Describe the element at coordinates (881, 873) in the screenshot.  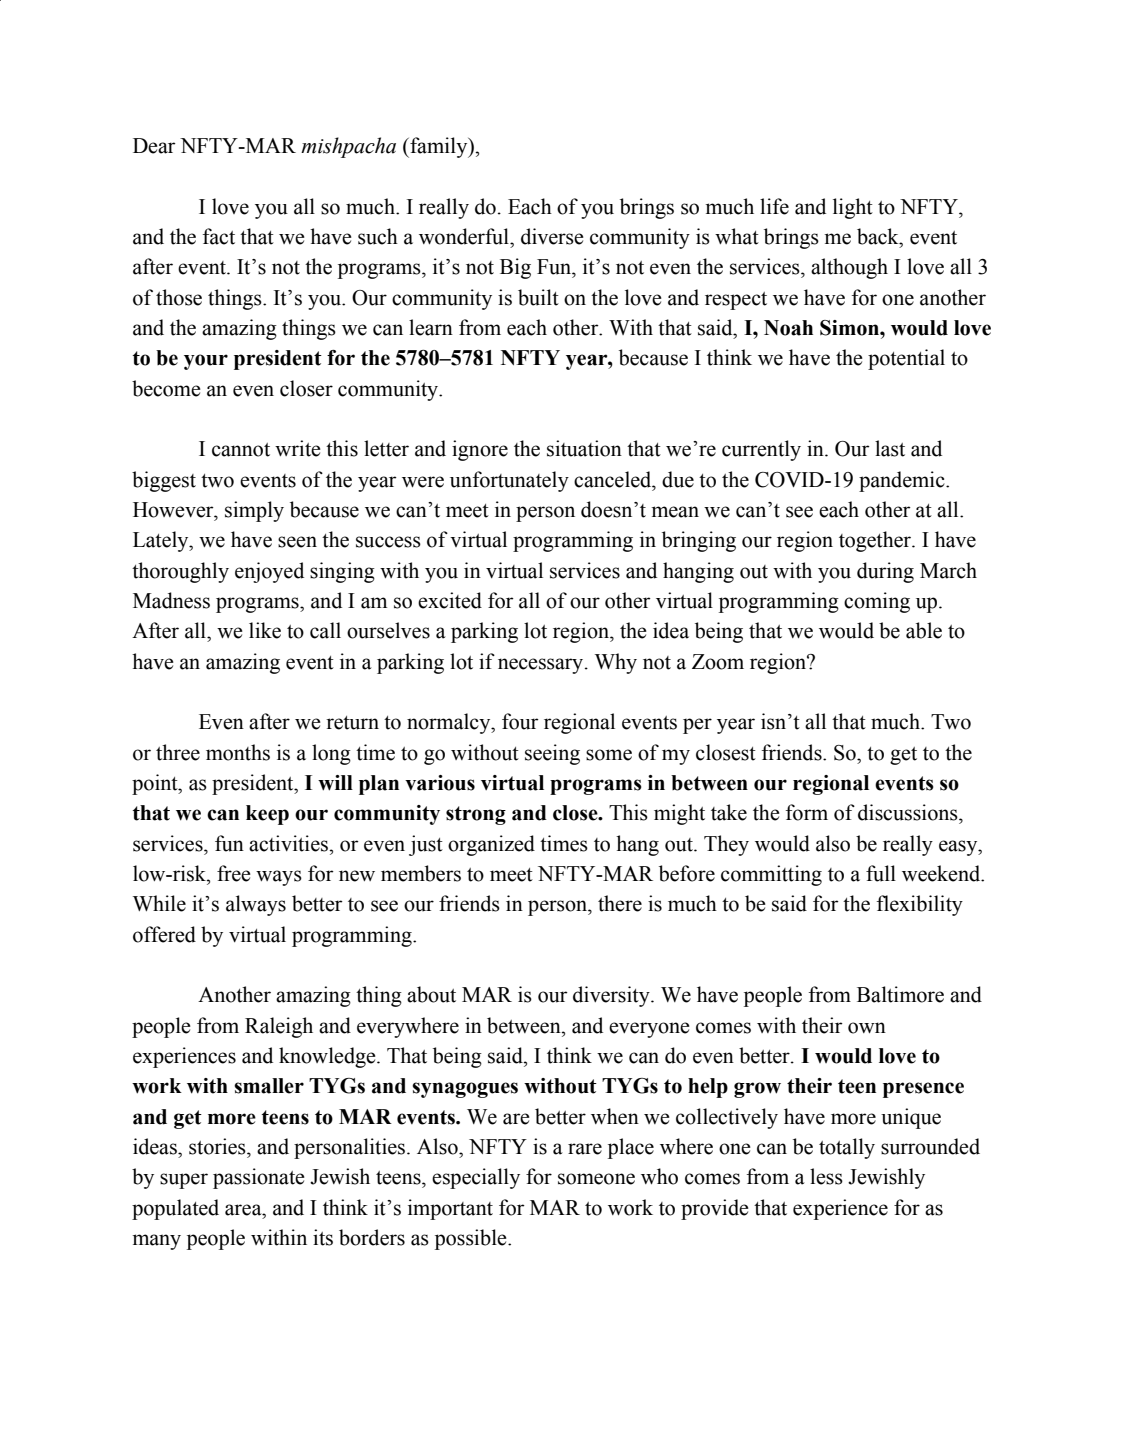
I see `full` at that location.
